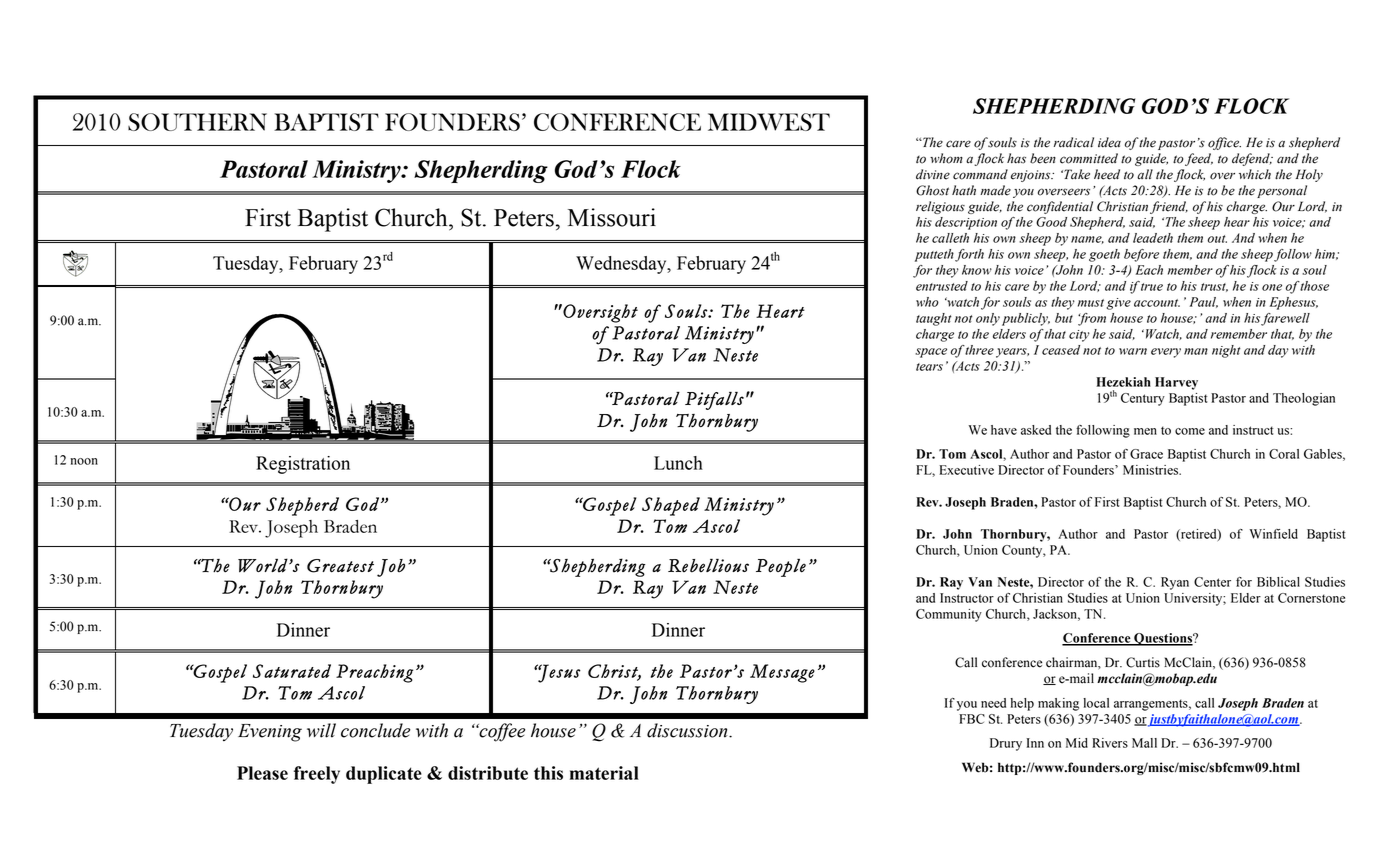 Image resolution: width=1400 pixels, height=850 pixels. I want to click on Missouri, so click(612, 217).
